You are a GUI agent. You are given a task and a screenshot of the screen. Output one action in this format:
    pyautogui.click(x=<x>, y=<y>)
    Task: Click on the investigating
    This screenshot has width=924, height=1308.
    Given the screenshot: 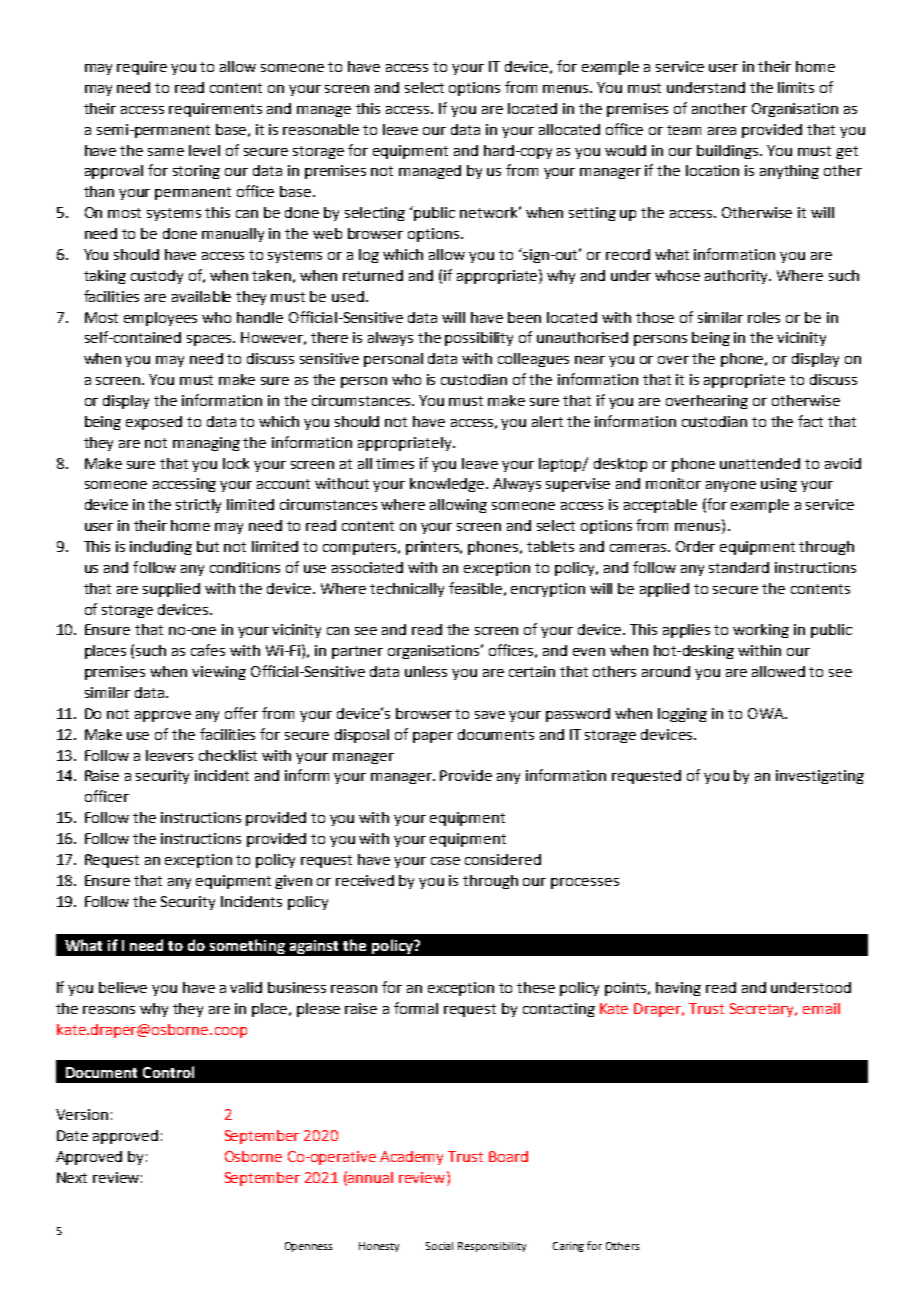 What is the action you would take?
    pyautogui.click(x=820, y=777)
